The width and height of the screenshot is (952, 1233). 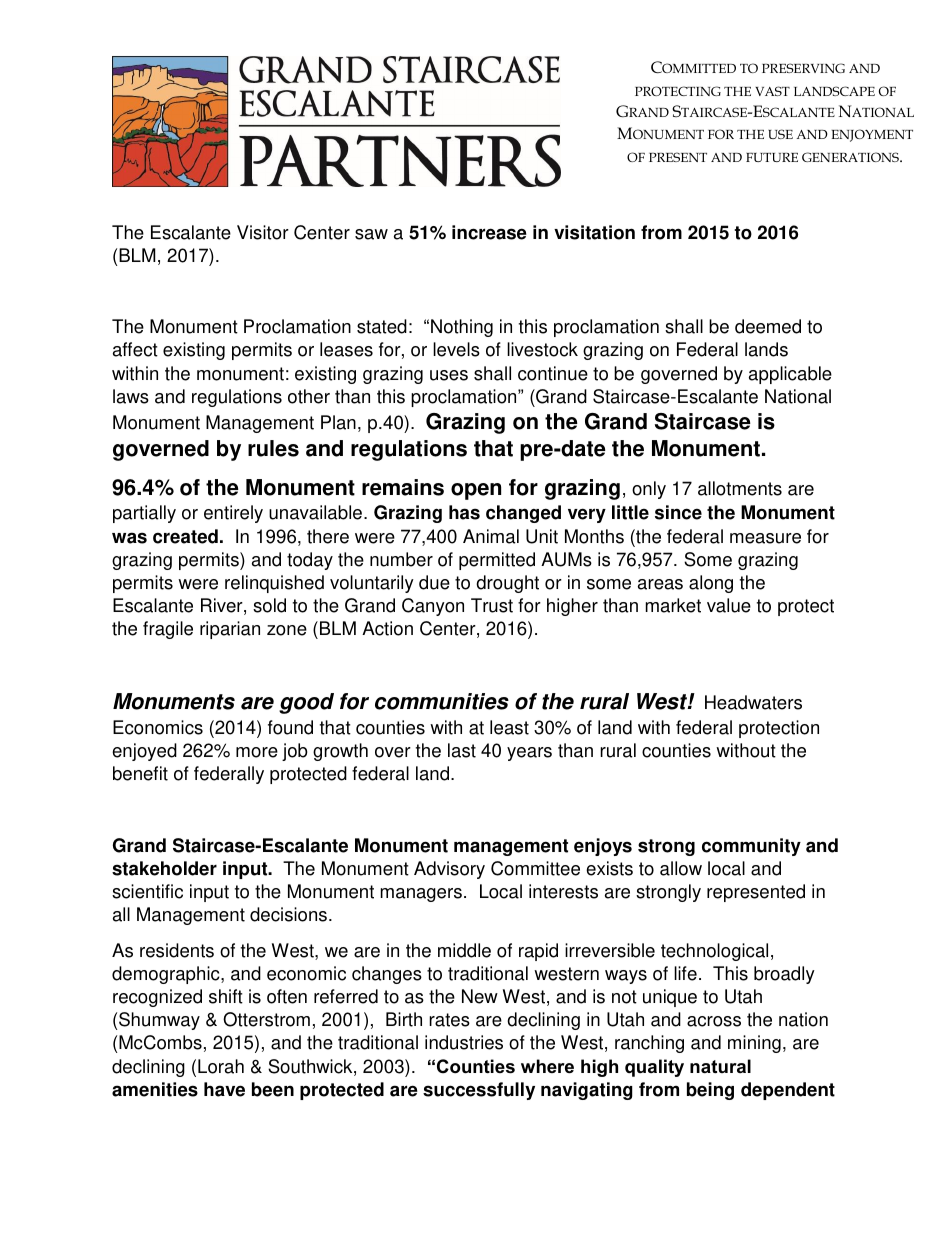 What do you see at coordinates (507, 584) in the screenshot?
I see `drought` at bounding box center [507, 584].
